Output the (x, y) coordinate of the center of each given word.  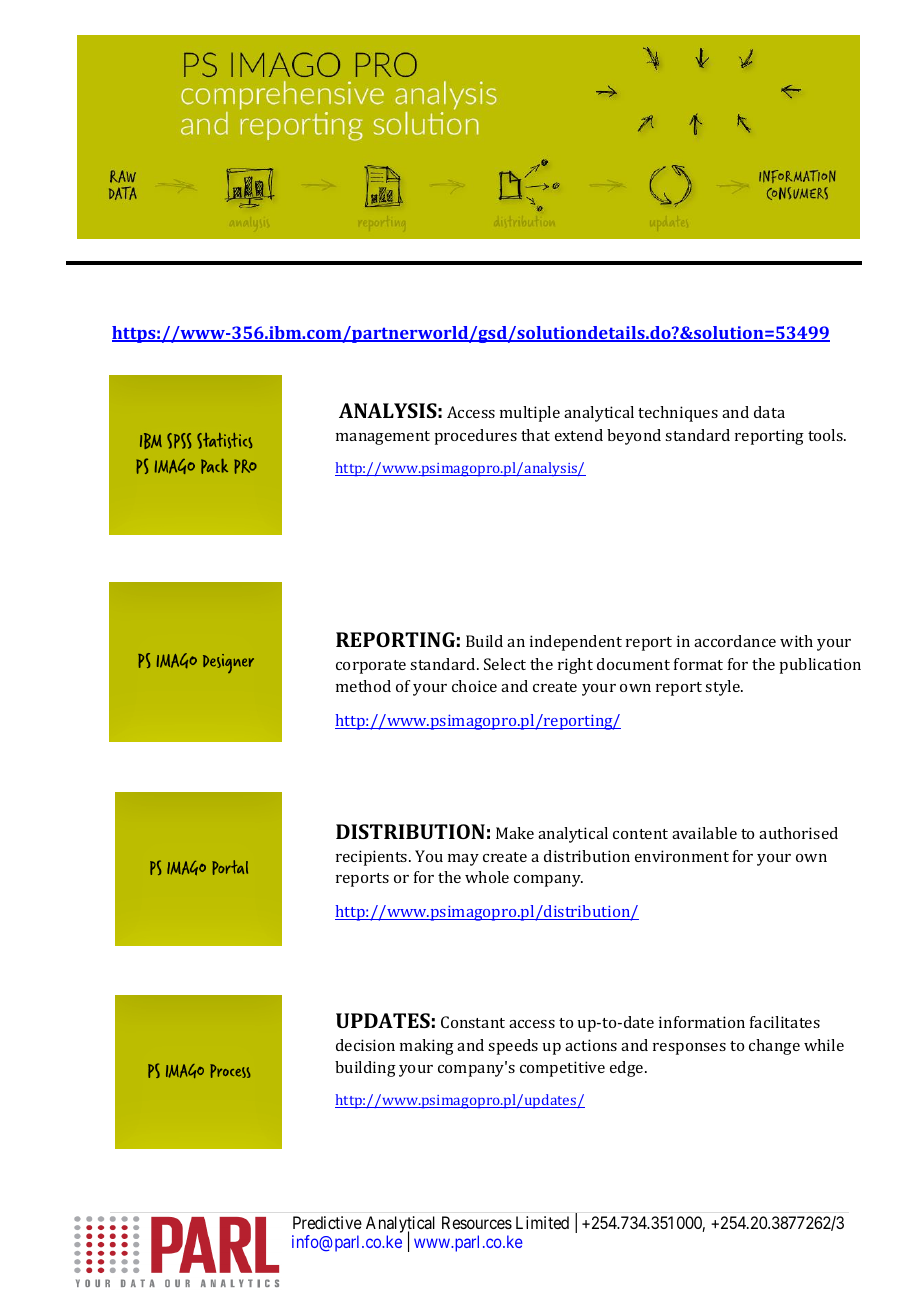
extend (579, 435)
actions (591, 1045)
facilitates (785, 1022)
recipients (373, 858)
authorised (798, 833)
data (769, 412)
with (796, 641)
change (774, 1047)
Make (515, 833)
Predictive (327, 1222)
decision (365, 1045)
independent (576, 643)
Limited (542, 1222)
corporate (371, 667)
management (383, 438)
